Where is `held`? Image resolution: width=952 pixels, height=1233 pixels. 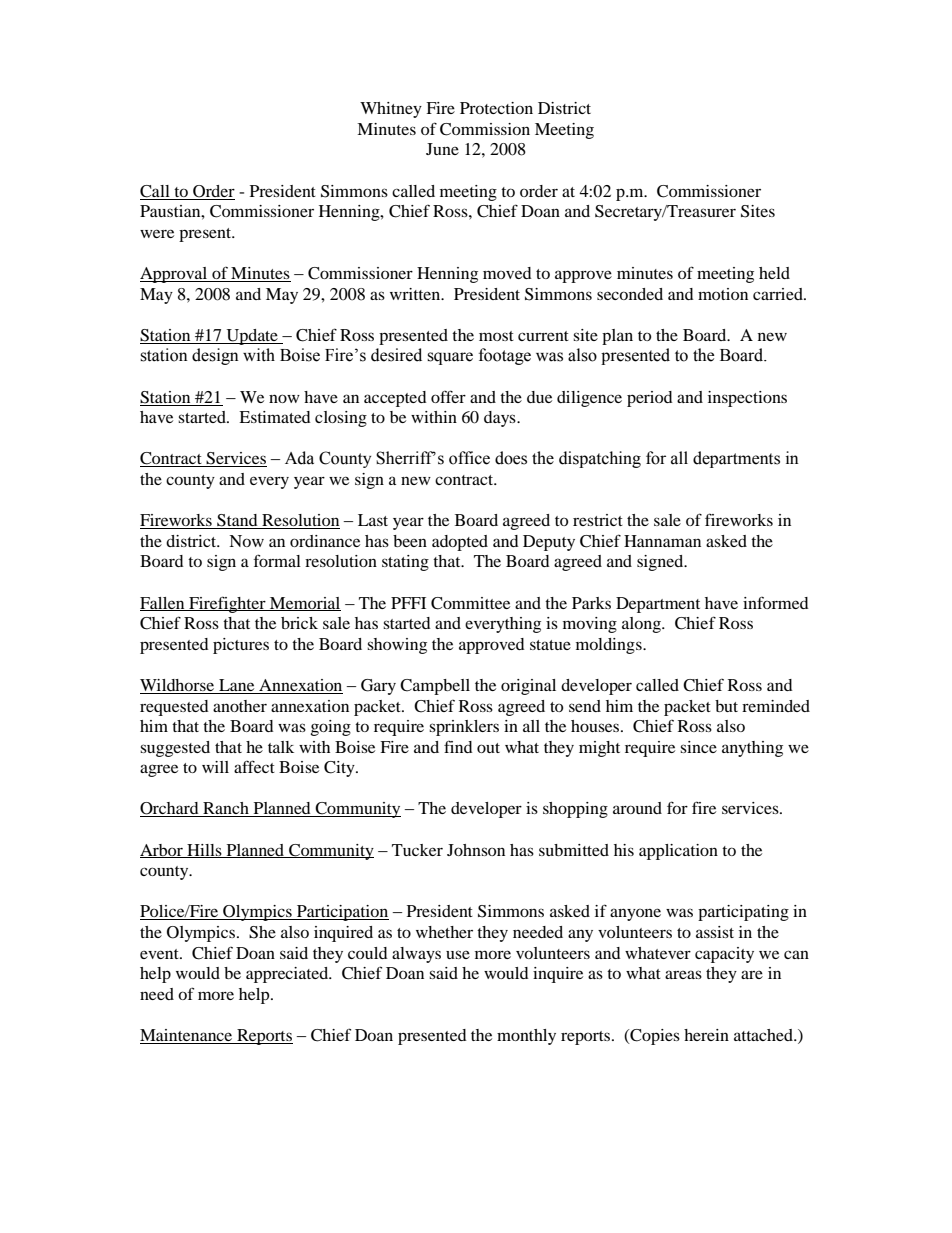 held is located at coordinates (774, 273).
